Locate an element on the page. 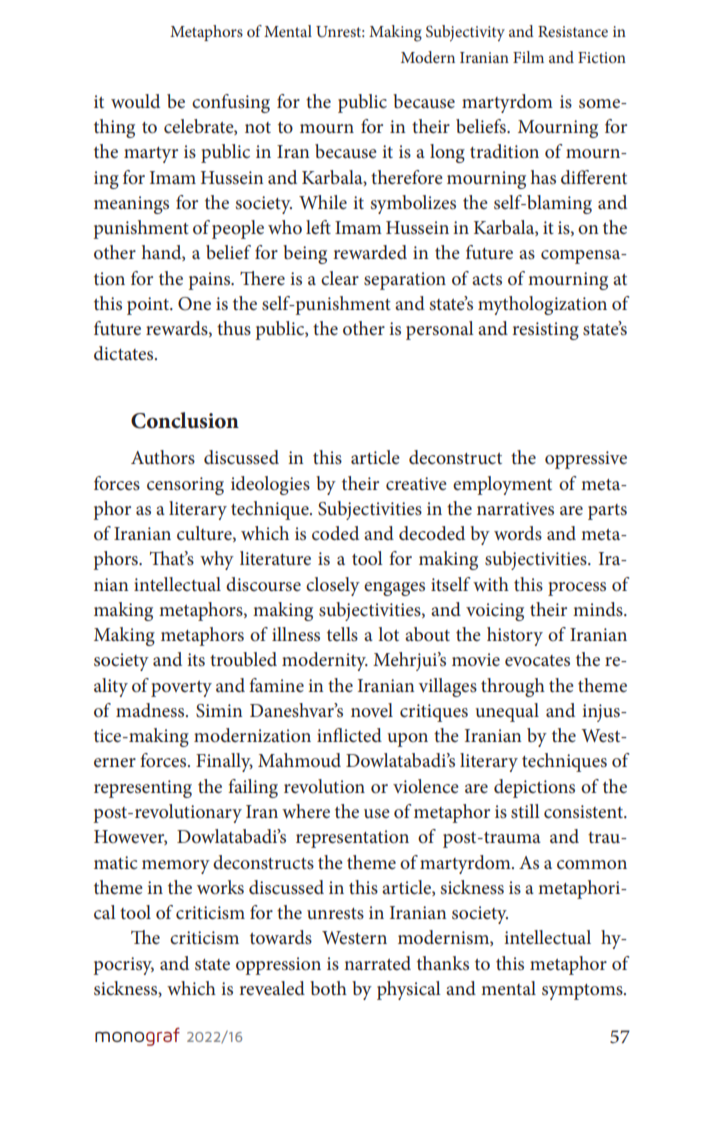 The image size is (721, 1122). Subjectivity is located at coordinates (465, 33).
